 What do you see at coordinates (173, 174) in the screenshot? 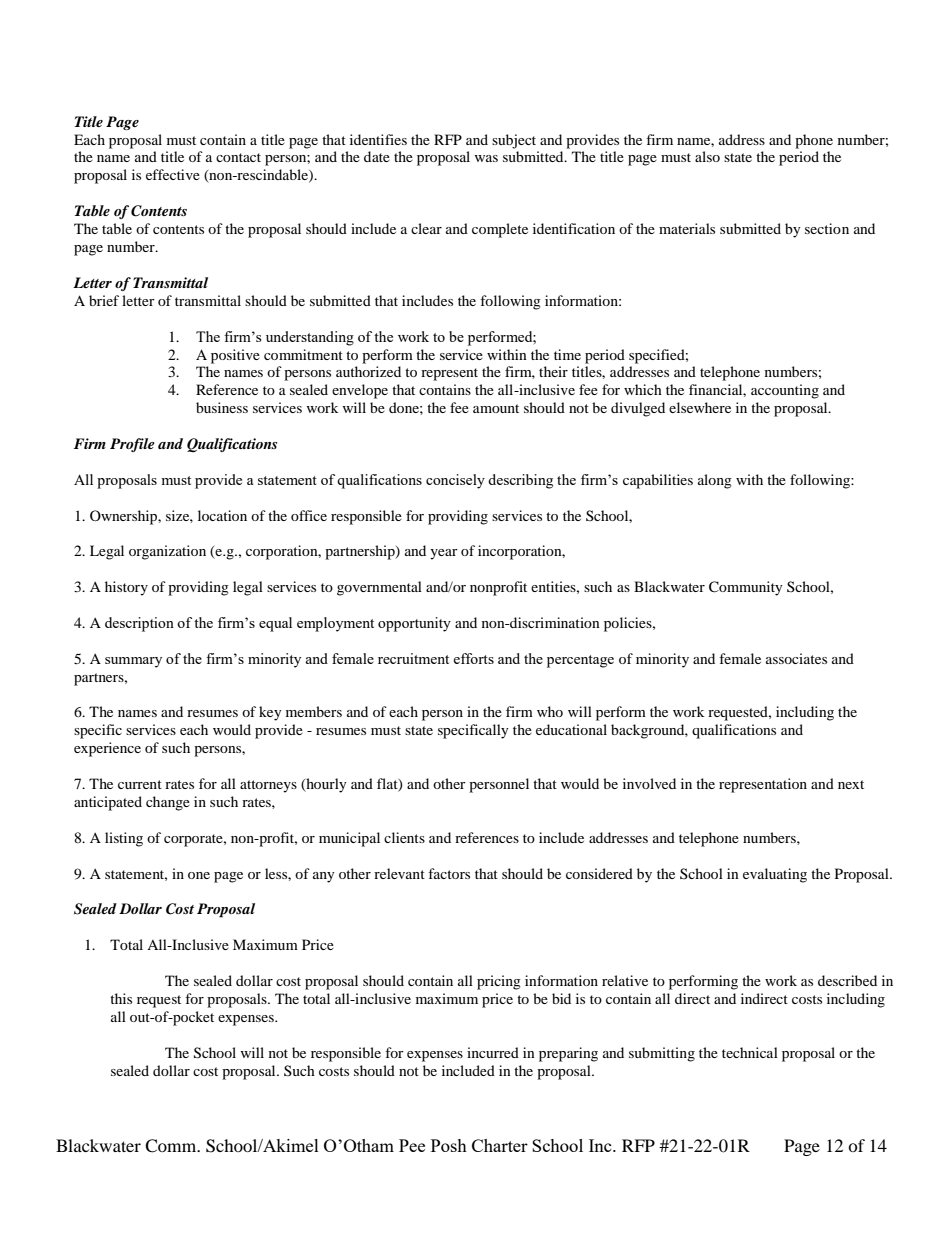
I see `effective` at bounding box center [173, 174].
